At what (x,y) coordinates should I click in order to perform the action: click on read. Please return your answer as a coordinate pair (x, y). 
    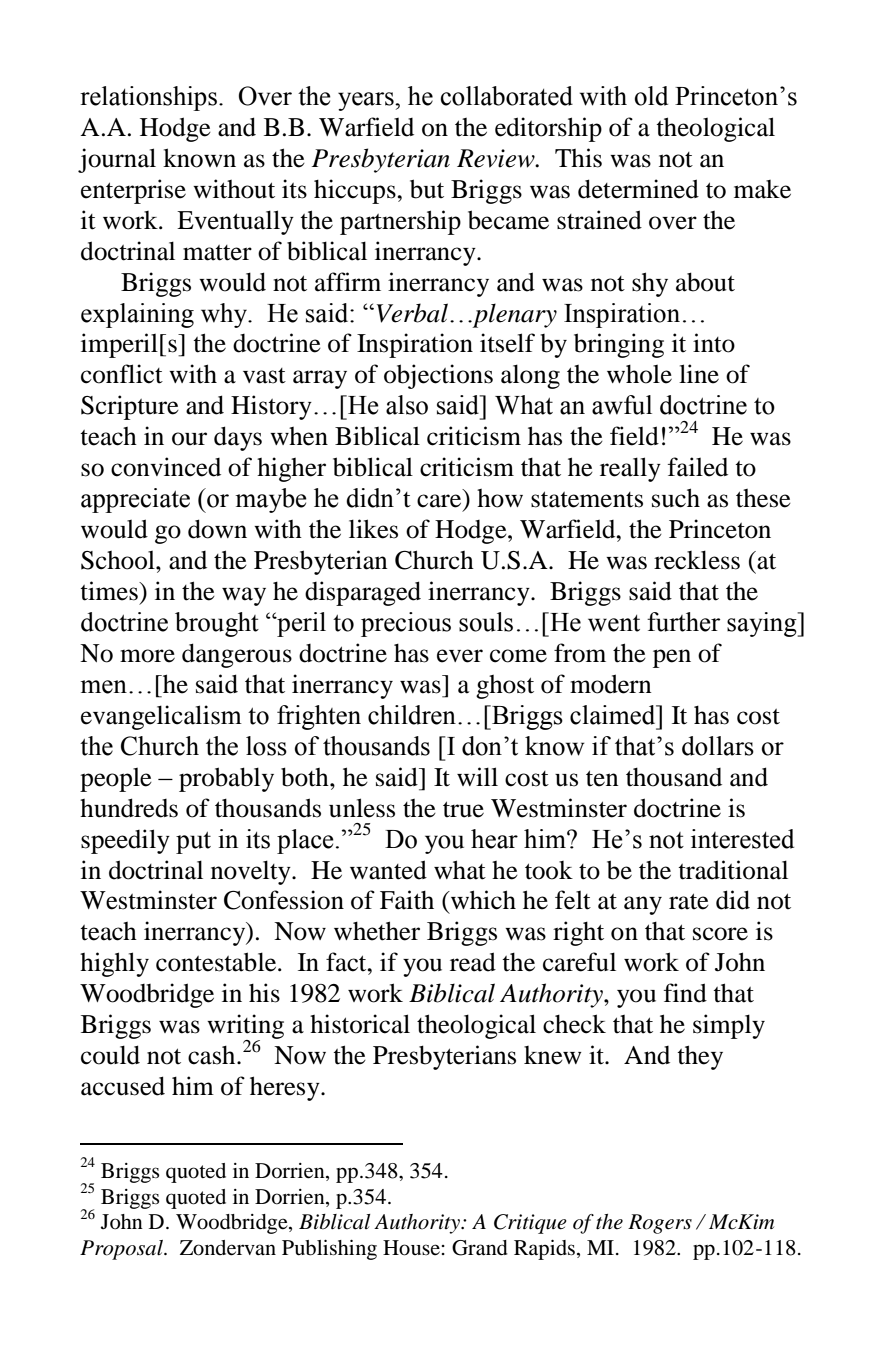
    Looking at the image, I should click on (473, 962).
